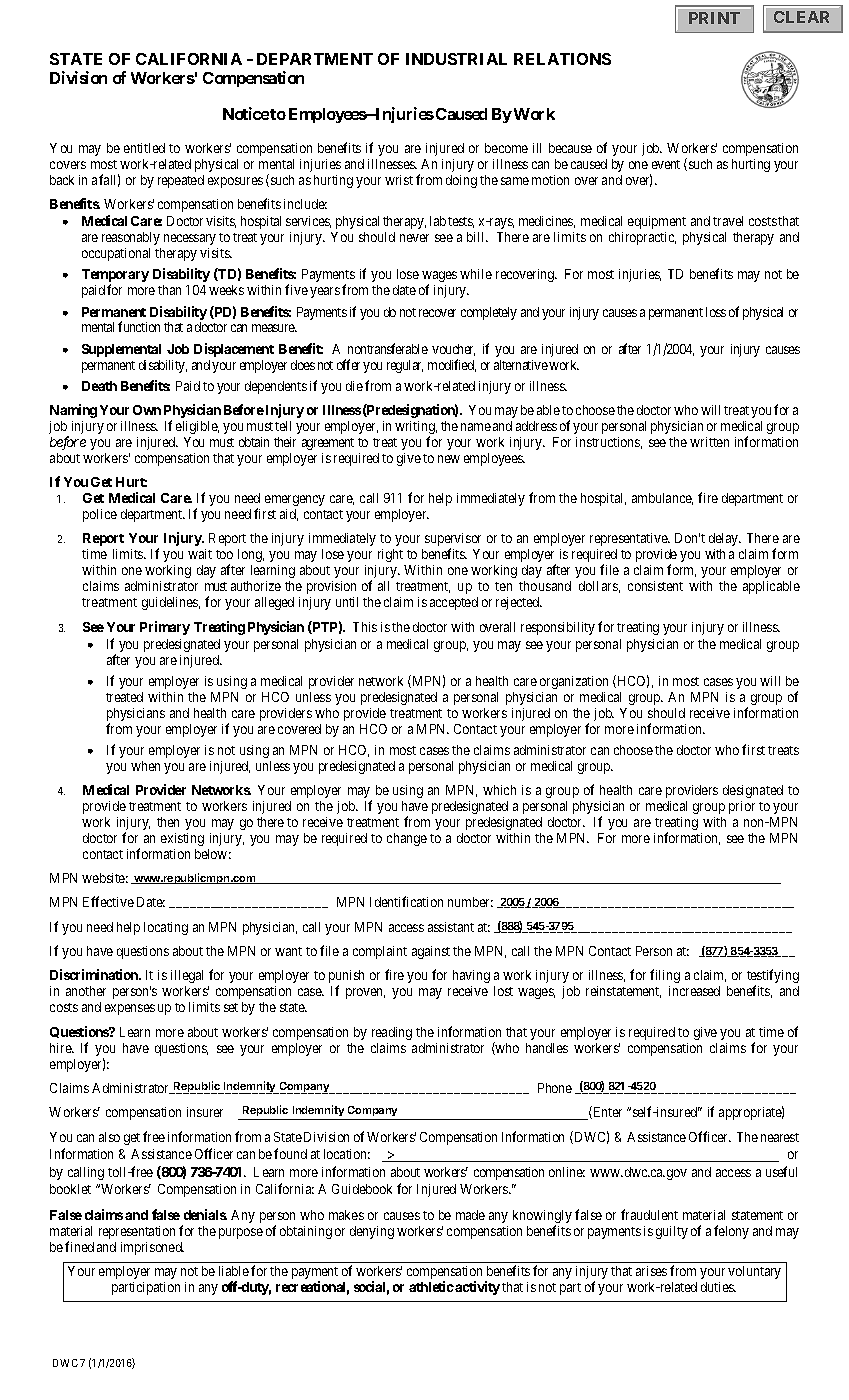 The width and height of the image is (849, 1400). Describe the element at coordinates (372, 1232) in the image. I see `denying` at that location.
